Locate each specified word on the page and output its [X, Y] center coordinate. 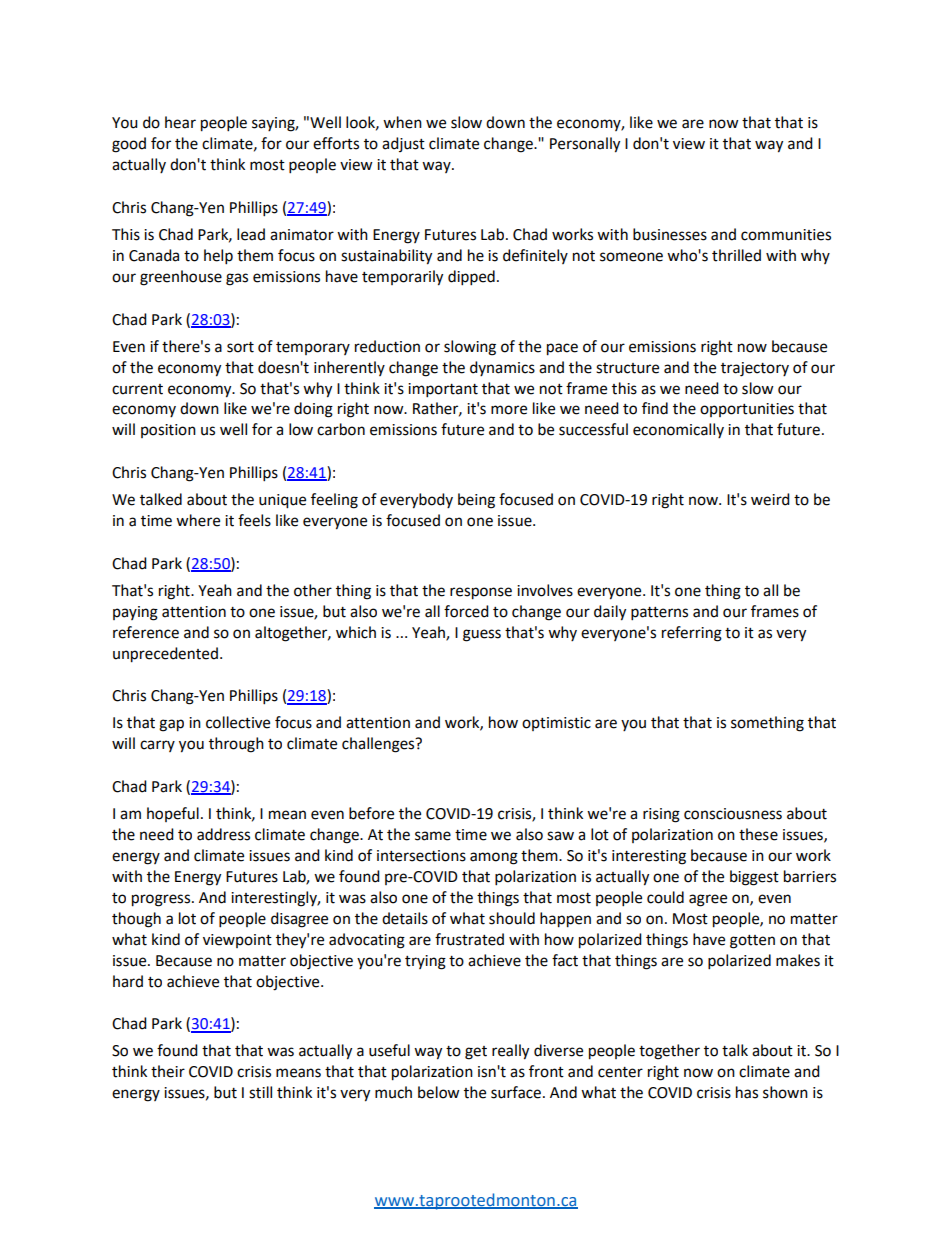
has [747, 1092]
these [758, 834]
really [510, 1052]
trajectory [755, 369]
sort [240, 347]
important [443, 390]
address [223, 834]
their [168, 1071]
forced [466, 611]
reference [146, 632]
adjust [403, 144]
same [433, 836]
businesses [670, 234]
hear [180, 122]
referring [692, 634]
